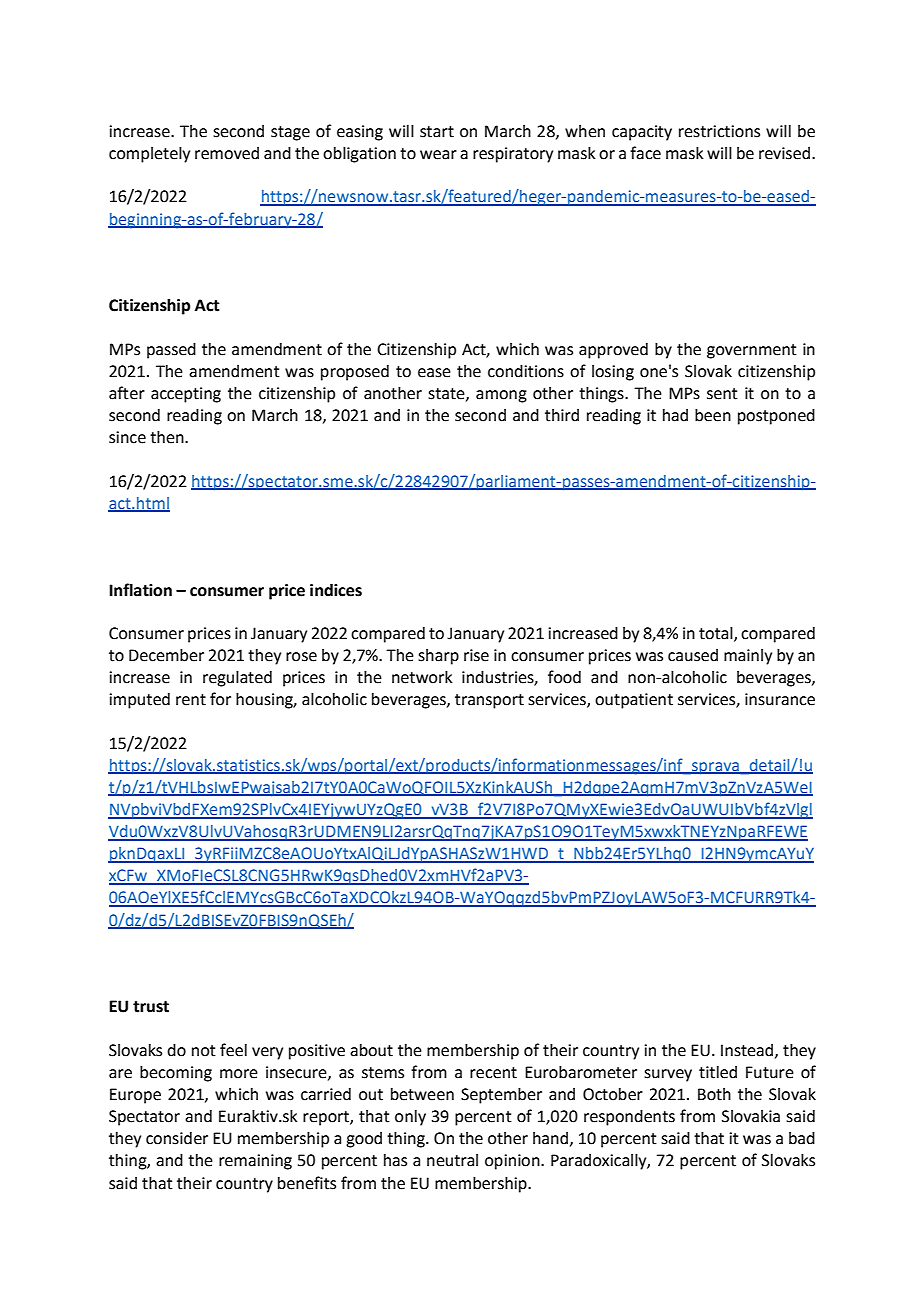  Describe the element at coordinates (719, 131) in the image. I see `restrictions` at that location.
